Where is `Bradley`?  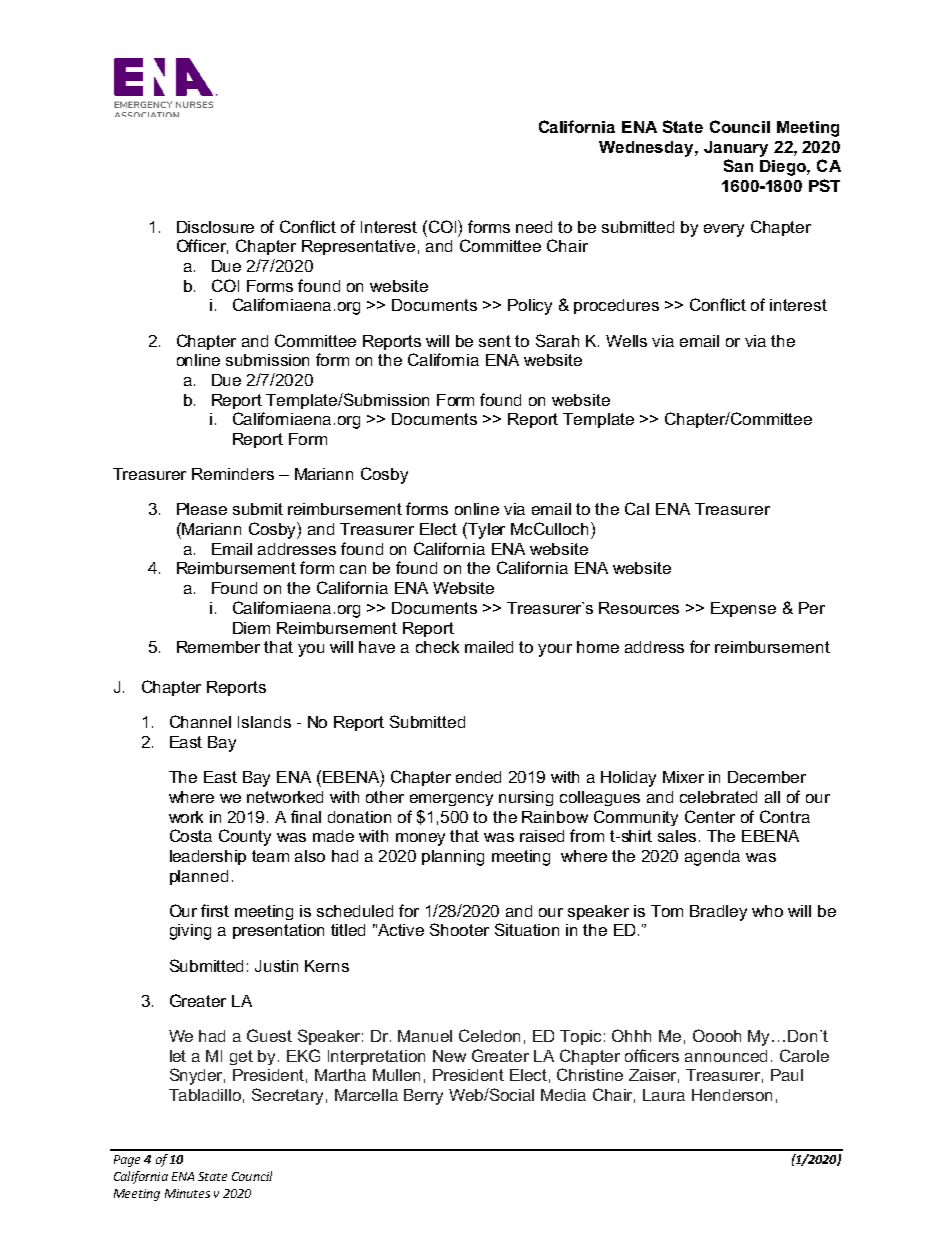
Bradley is located at coordinates (718, 913).
